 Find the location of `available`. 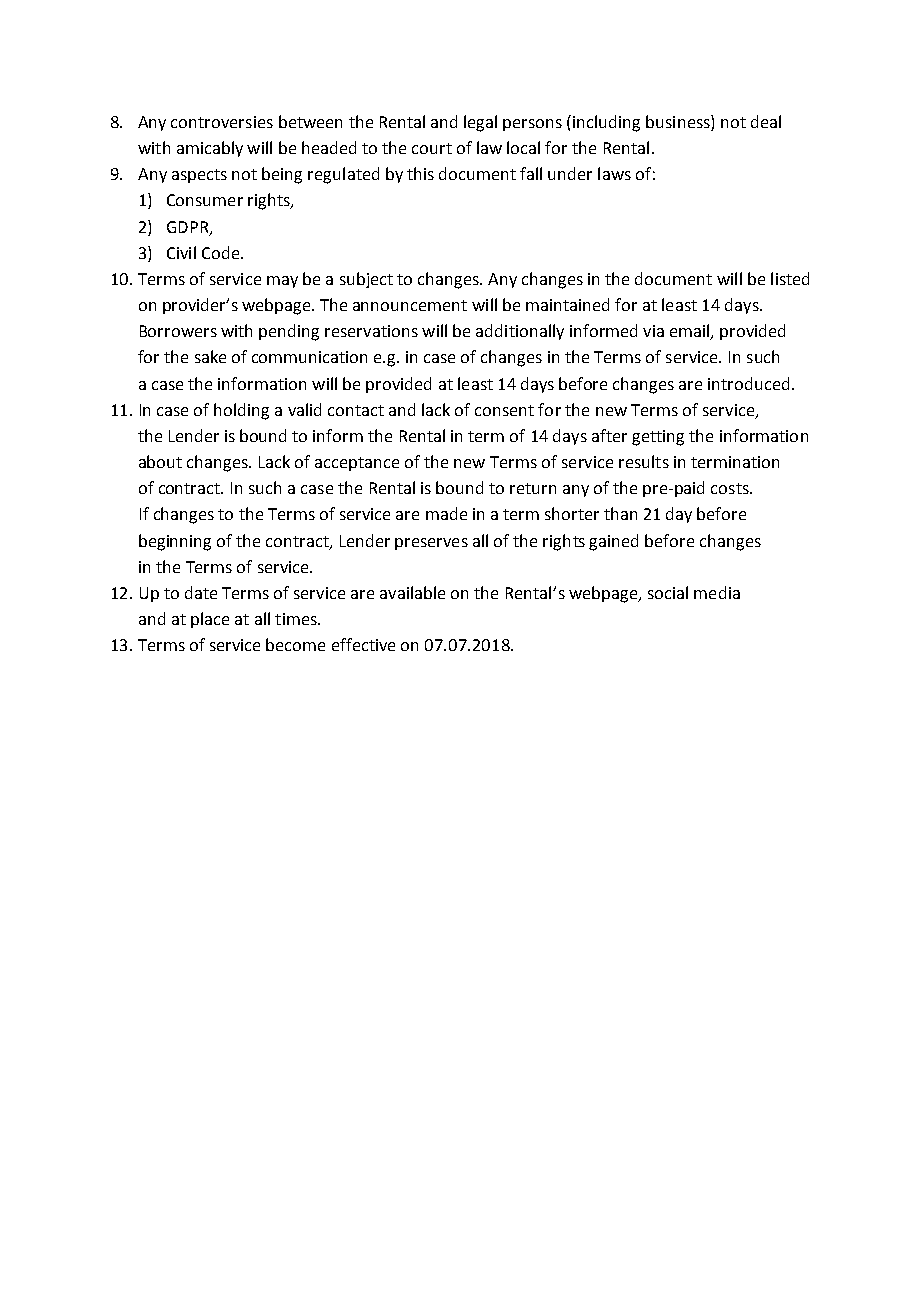

available is located at coordinates (412, 592).
